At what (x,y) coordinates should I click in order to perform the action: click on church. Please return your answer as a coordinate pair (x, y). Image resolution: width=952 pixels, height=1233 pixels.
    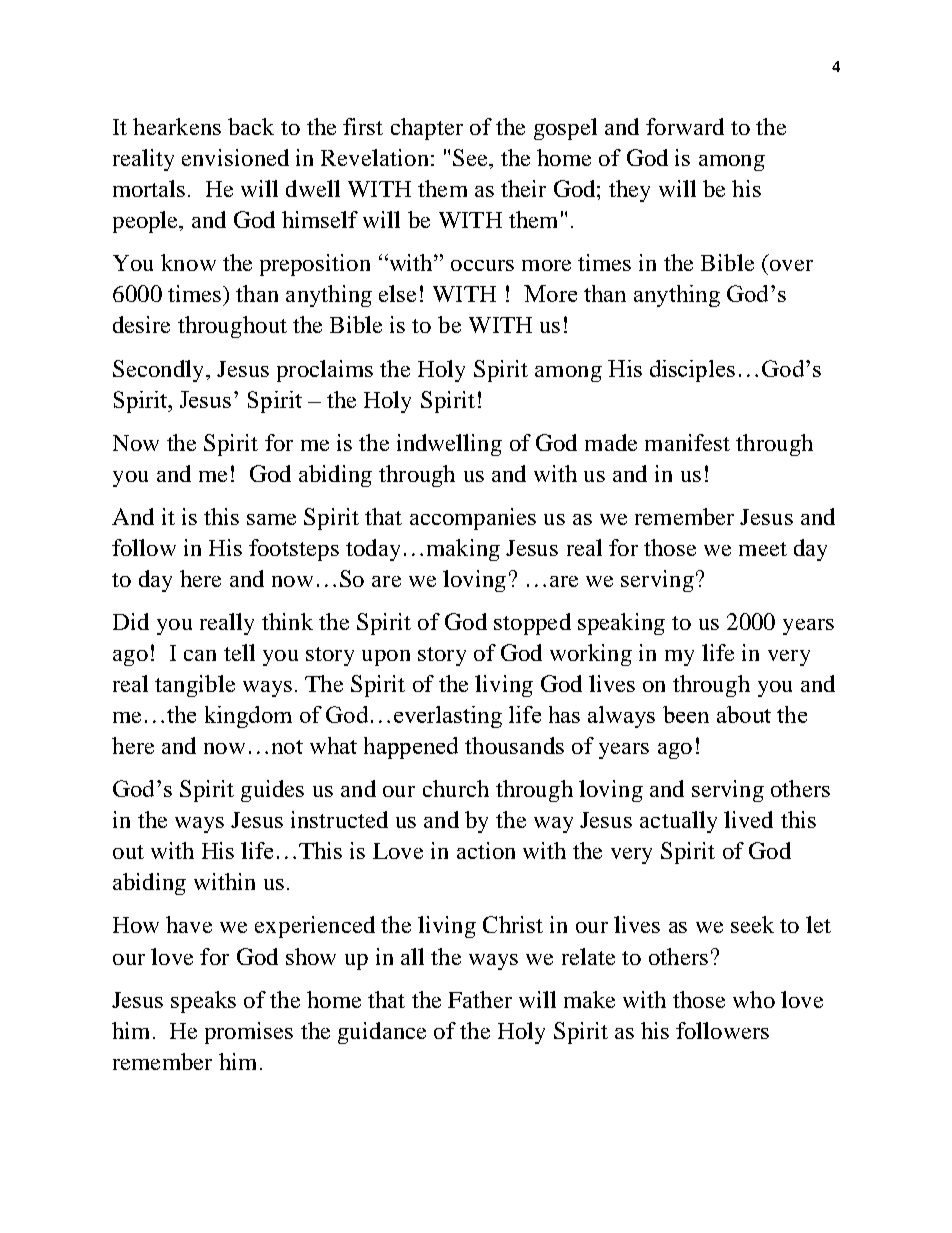
    Looking at the image, I should click on (456, 788).
